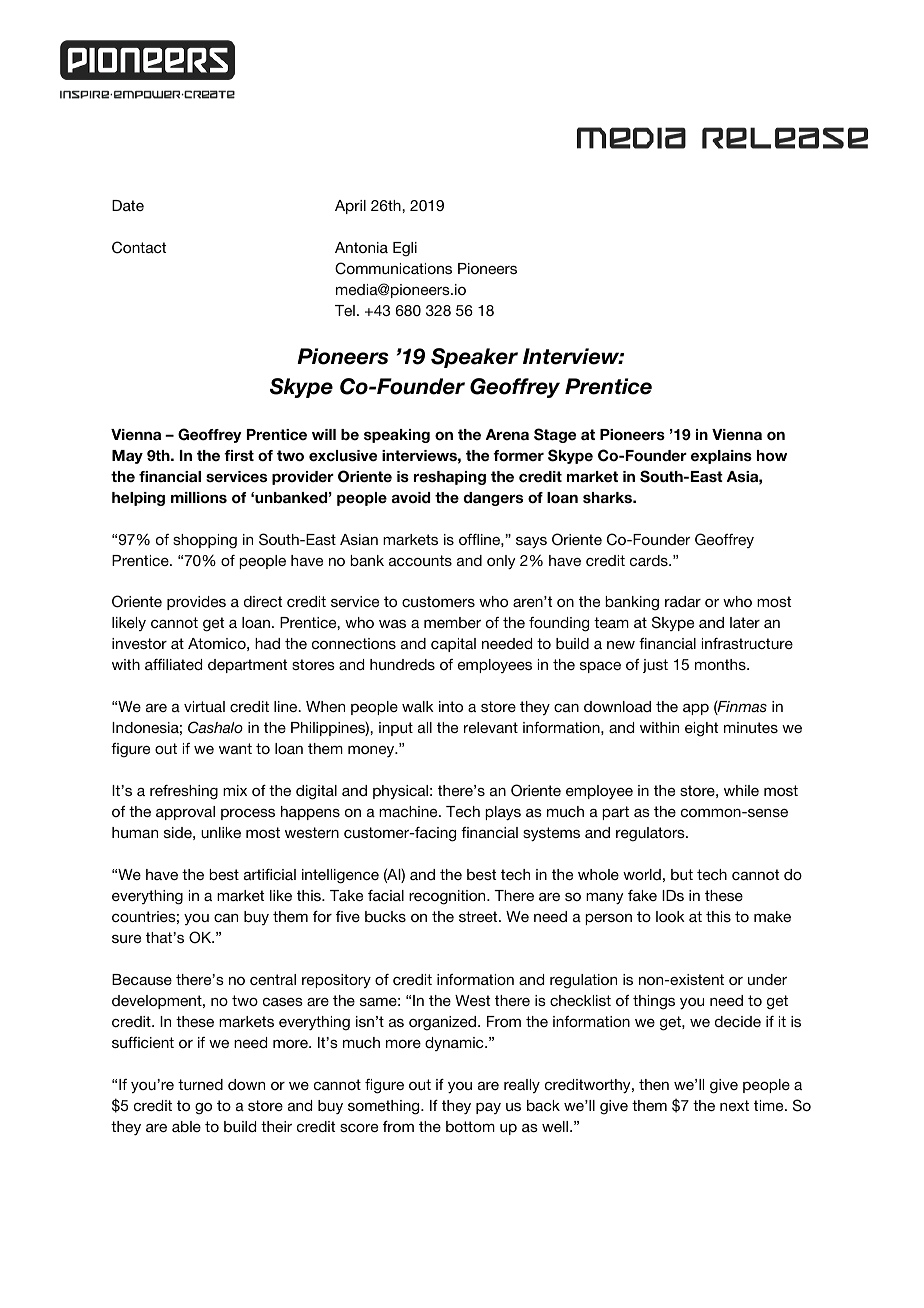 Image resolution: width=924 pixels, height=1308 pixels. Describe the element at coordinates (405, 249) in the image. I see `Egli` at that location.
